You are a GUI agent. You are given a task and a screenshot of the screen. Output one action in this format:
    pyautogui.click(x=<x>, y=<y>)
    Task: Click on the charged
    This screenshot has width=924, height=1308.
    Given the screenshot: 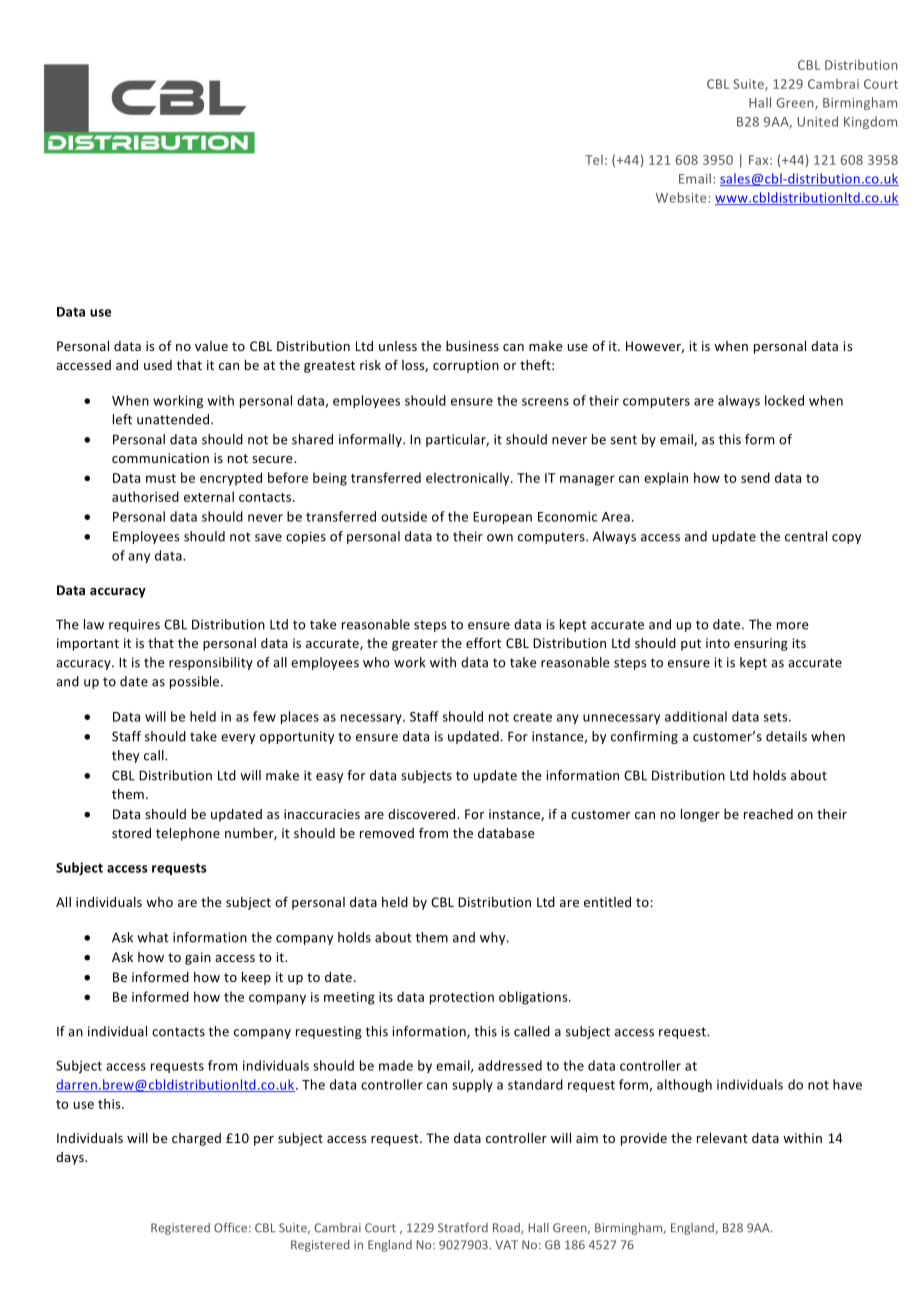 What is the action you would take?
    pyautogui.click(x=196, y=1139)
